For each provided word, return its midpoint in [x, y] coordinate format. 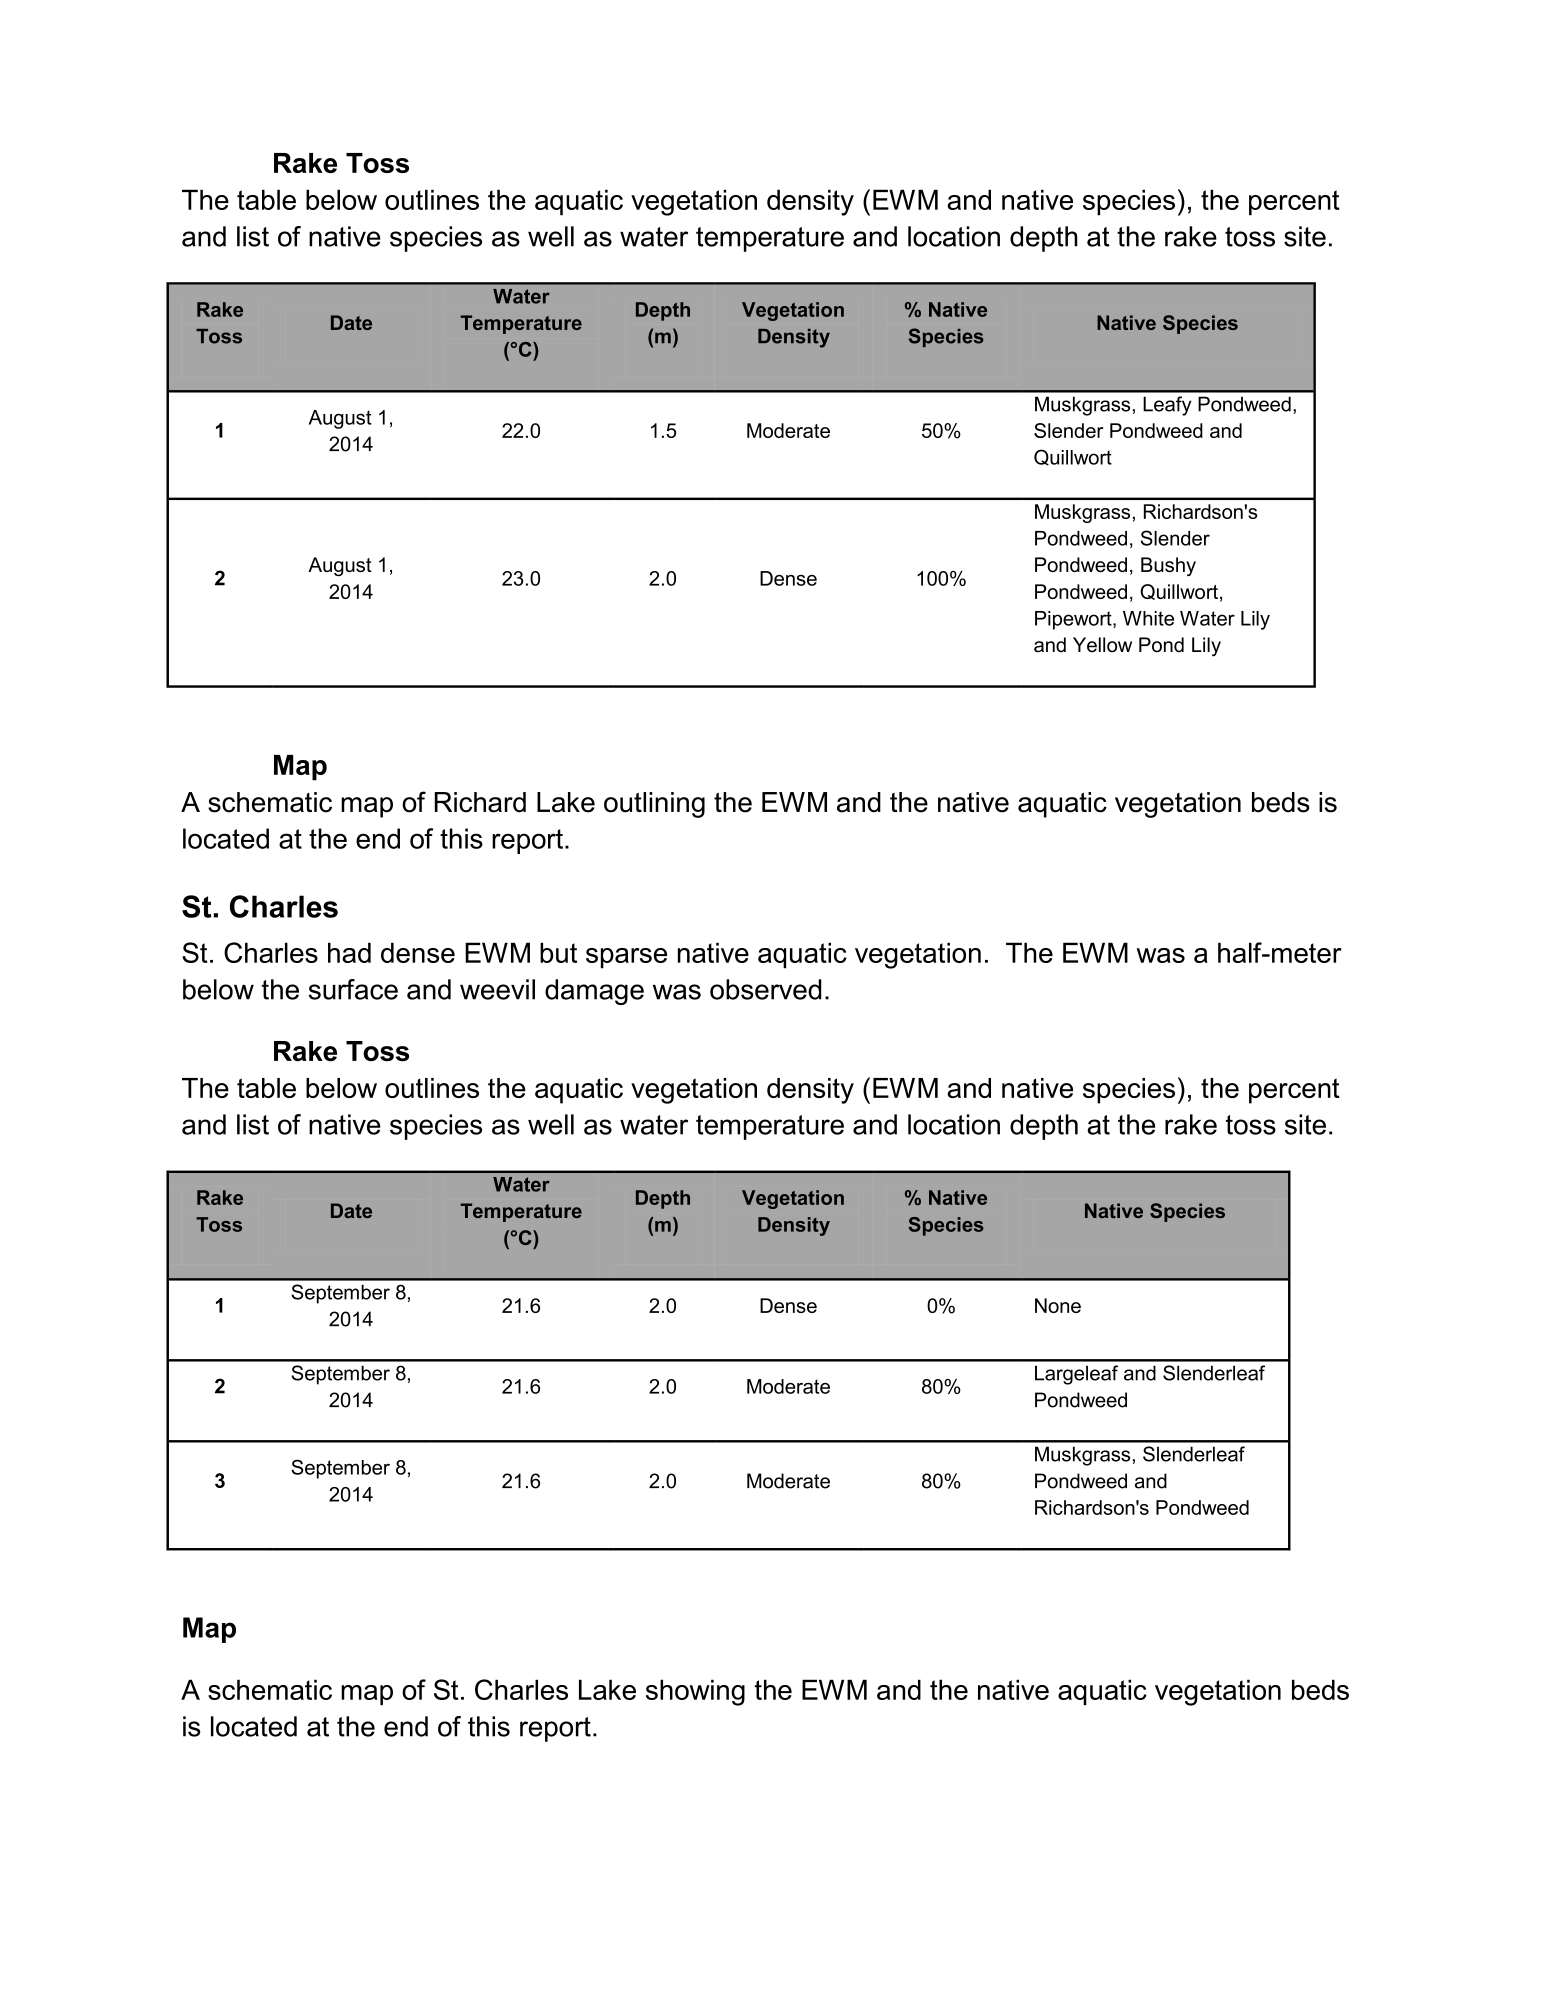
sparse [626, 958]
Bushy [1168, 566]
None [1058, 1305]
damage [594, 992]
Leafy [1167, 406]
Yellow [1102, 645]
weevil [497, 989]
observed [766, 989]
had [349, 952]
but [558, 952]
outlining [654, 805]
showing [695, 1692]
